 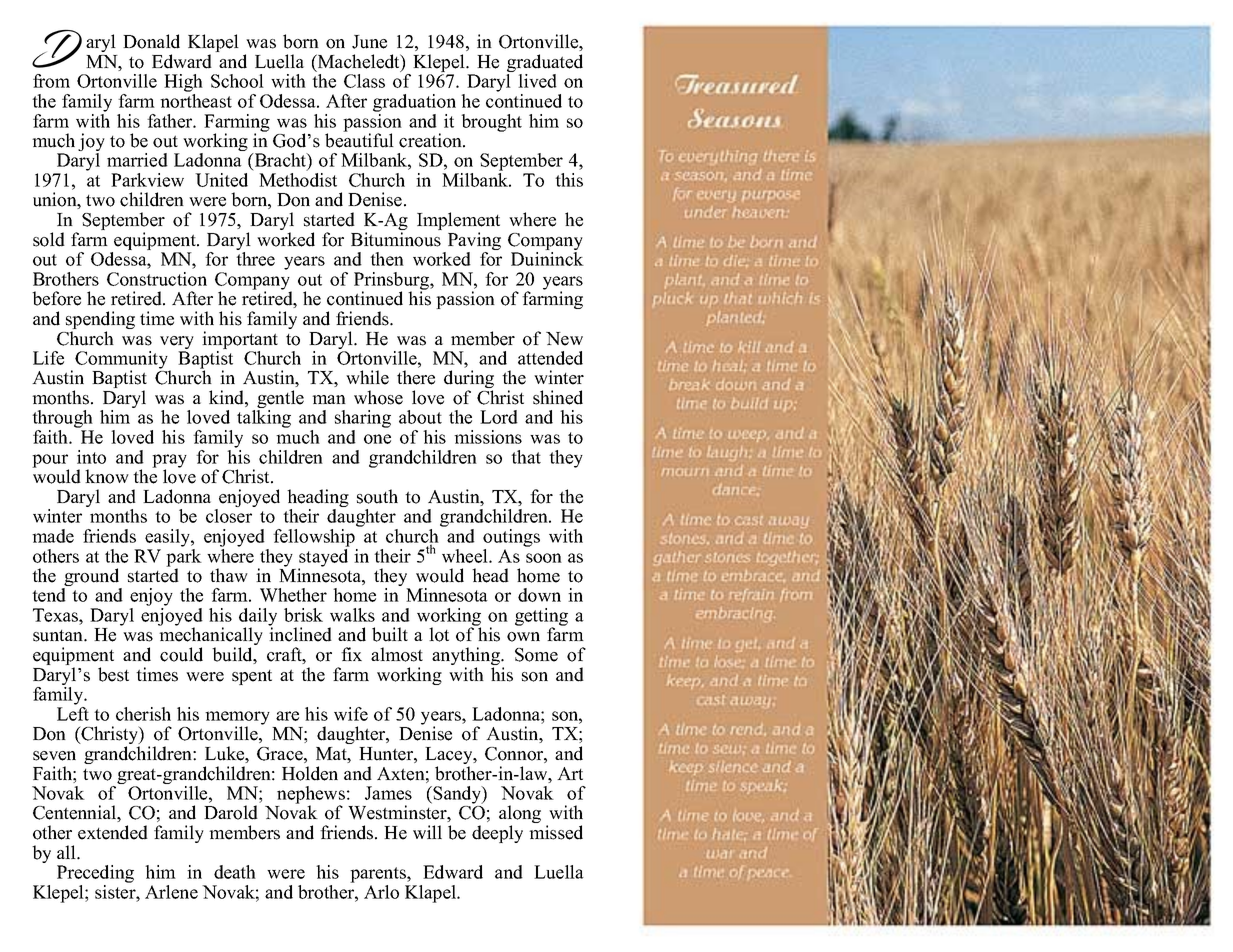 I want to click on Class, so click(x=364, y=81).
